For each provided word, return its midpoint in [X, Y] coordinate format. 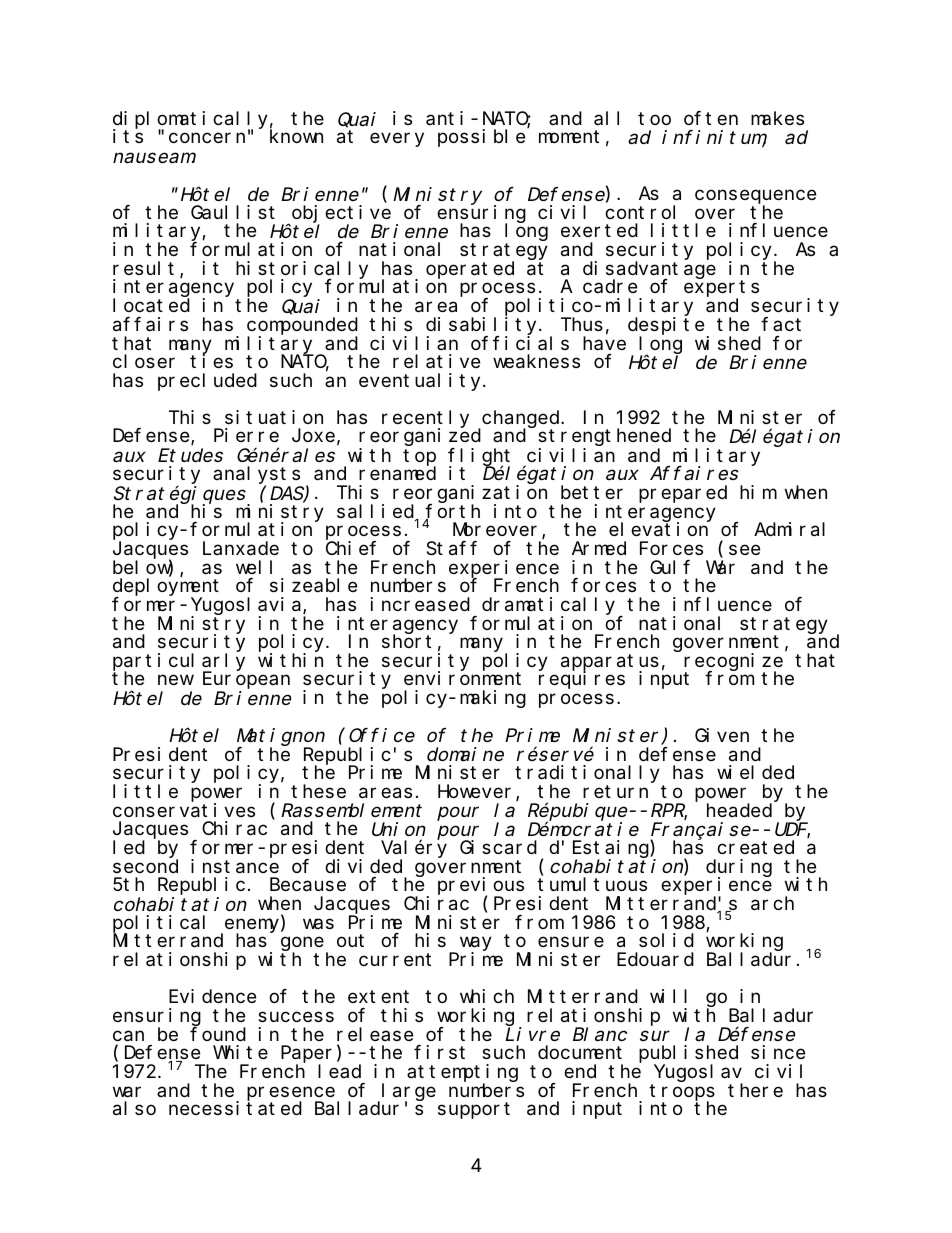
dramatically [548, 607]
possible [481, 138]
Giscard [498, 847]
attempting [462, 1074]
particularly [179, 663]
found [218, 1034]
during [739, 869]
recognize [733, 663]
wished [728, 343]
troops [682, 1093]
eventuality [421, 382]
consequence [755, 198]
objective [341, 215]
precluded [207, 382]
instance [235, 866]
